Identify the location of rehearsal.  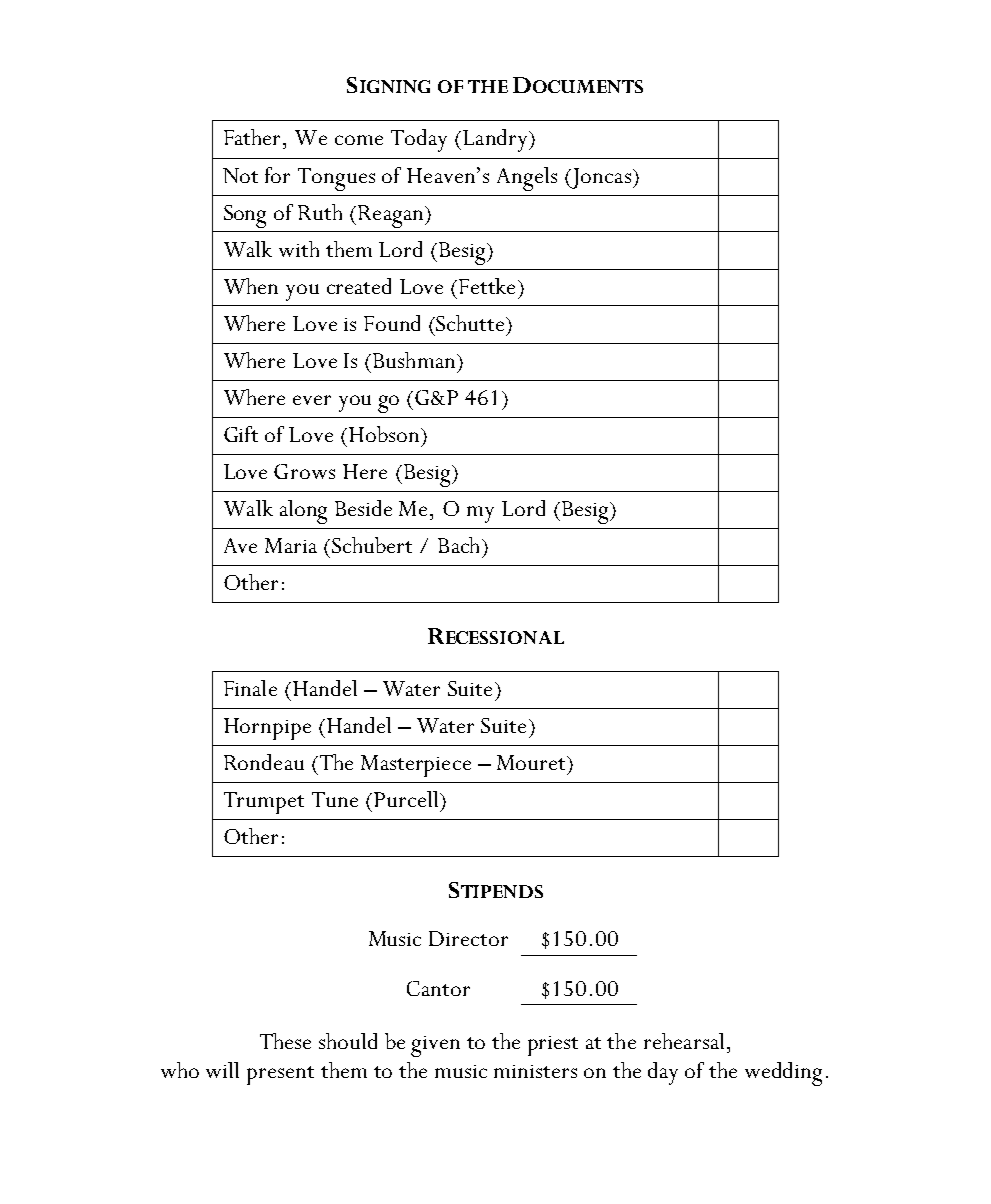
(684, 1041).
